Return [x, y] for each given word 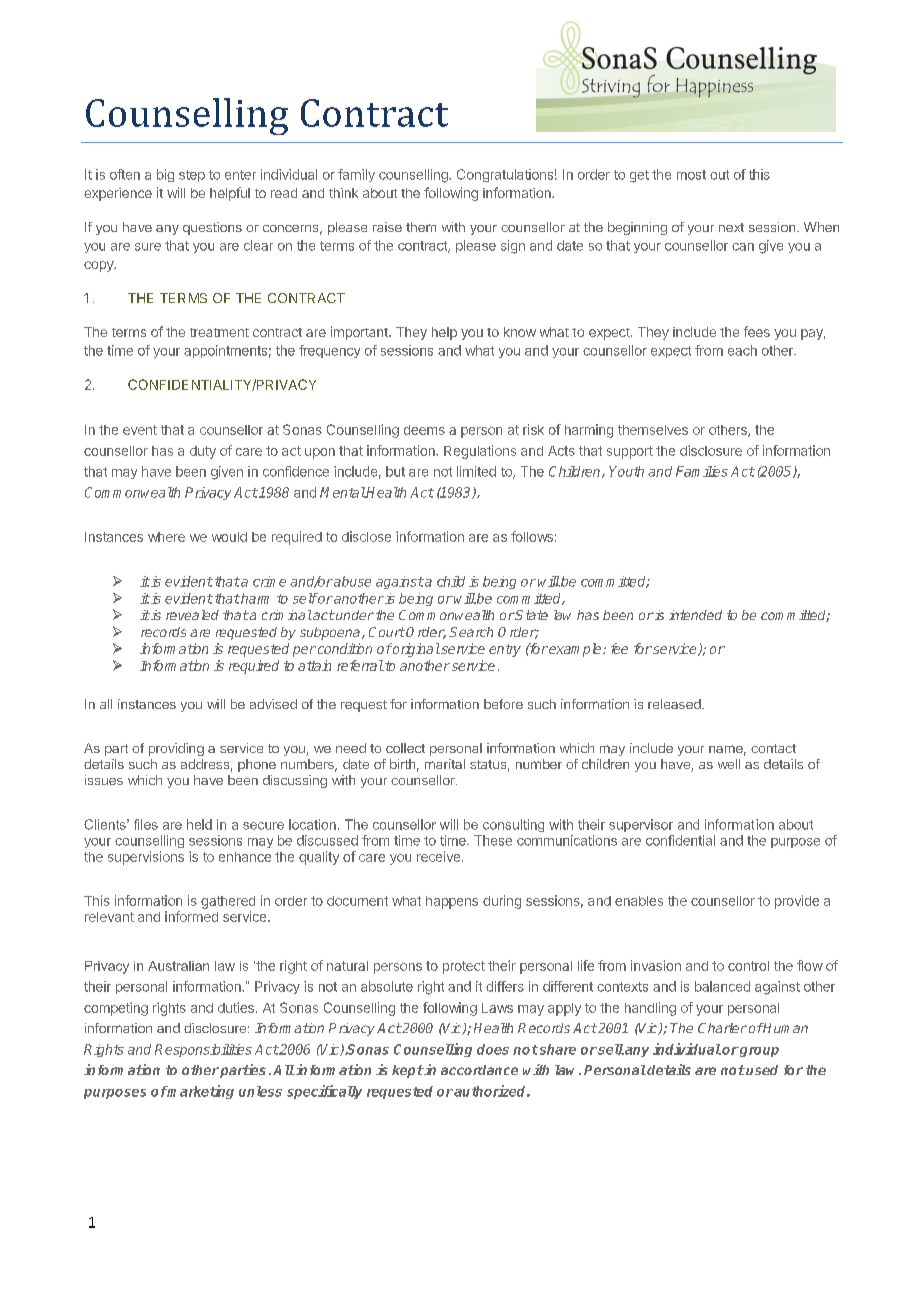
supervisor [641, 825]
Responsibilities [203, 1050]
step [192, 176]
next [731, 227]
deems [424, 430]
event [140, 430]
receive [440, 856]
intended [695, 615]
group [758, 1052]
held [199, 824]
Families [702, 471]
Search [471, 632]
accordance [479, 1070]
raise [387, 227]
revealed [192, 615]
